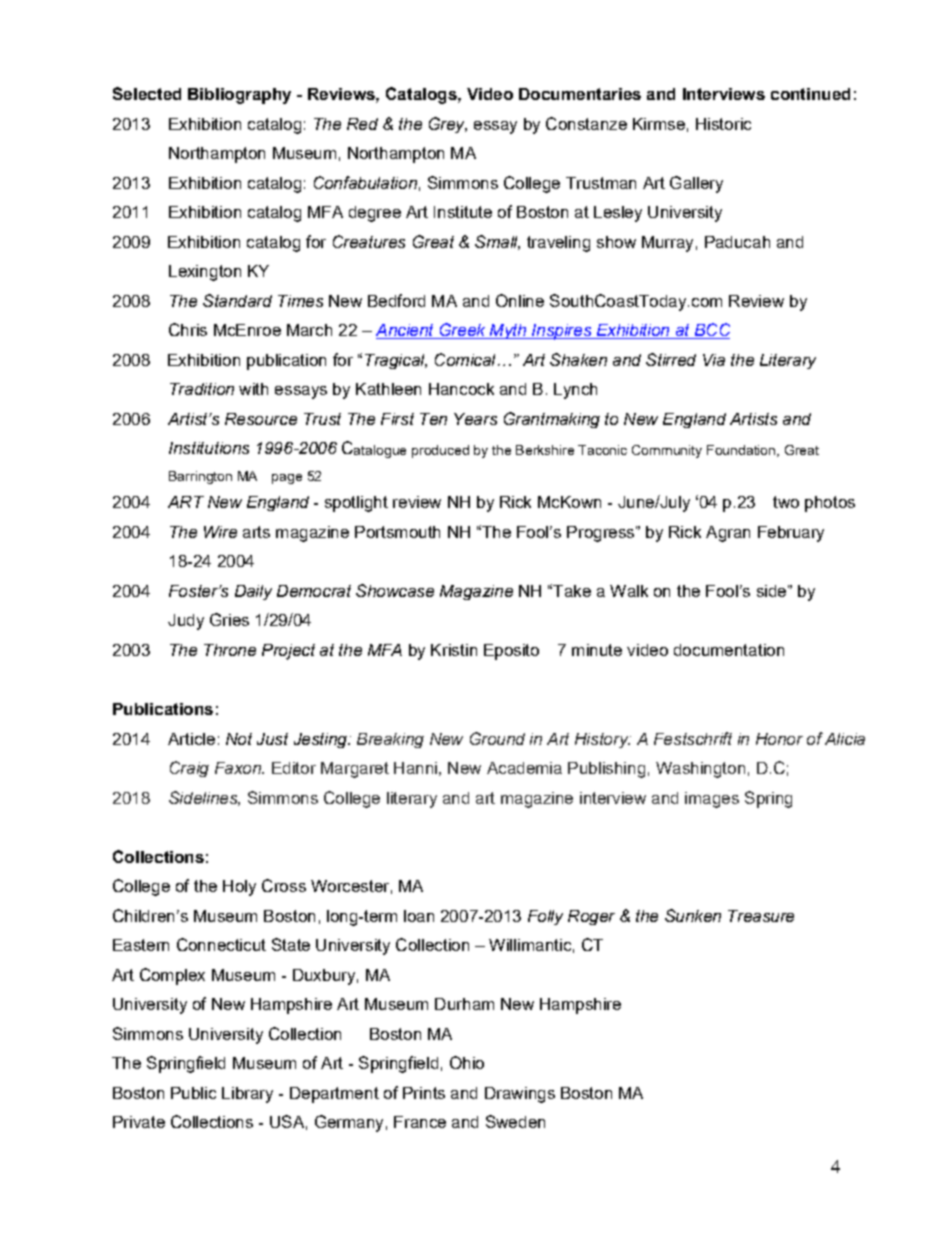  Describe the element at coordinates (247, 1095) in the screenshot. I see `Library` at that location.
